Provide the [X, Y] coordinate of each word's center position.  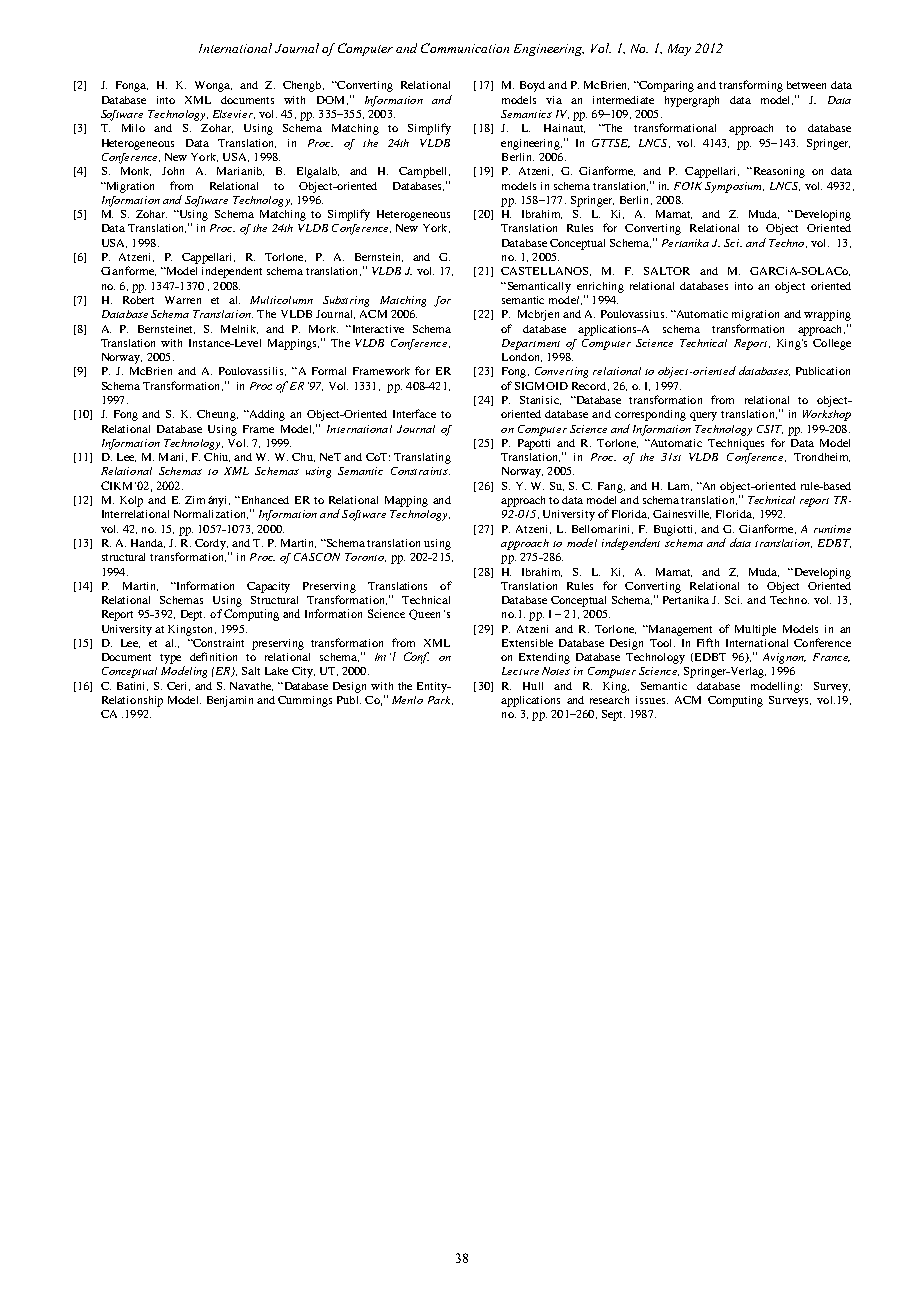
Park [440, 700]
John [173, 171]
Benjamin [230, 701]
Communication [465, 48]
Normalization [211, 514]
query [703, 416]
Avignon [784, 658]
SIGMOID [541, 386]
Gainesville [682, 514]
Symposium [734, 187]
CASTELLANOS [546, 271]
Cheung [217, 415]
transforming [751, 86]
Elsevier [234, 114]
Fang [611, 487]
